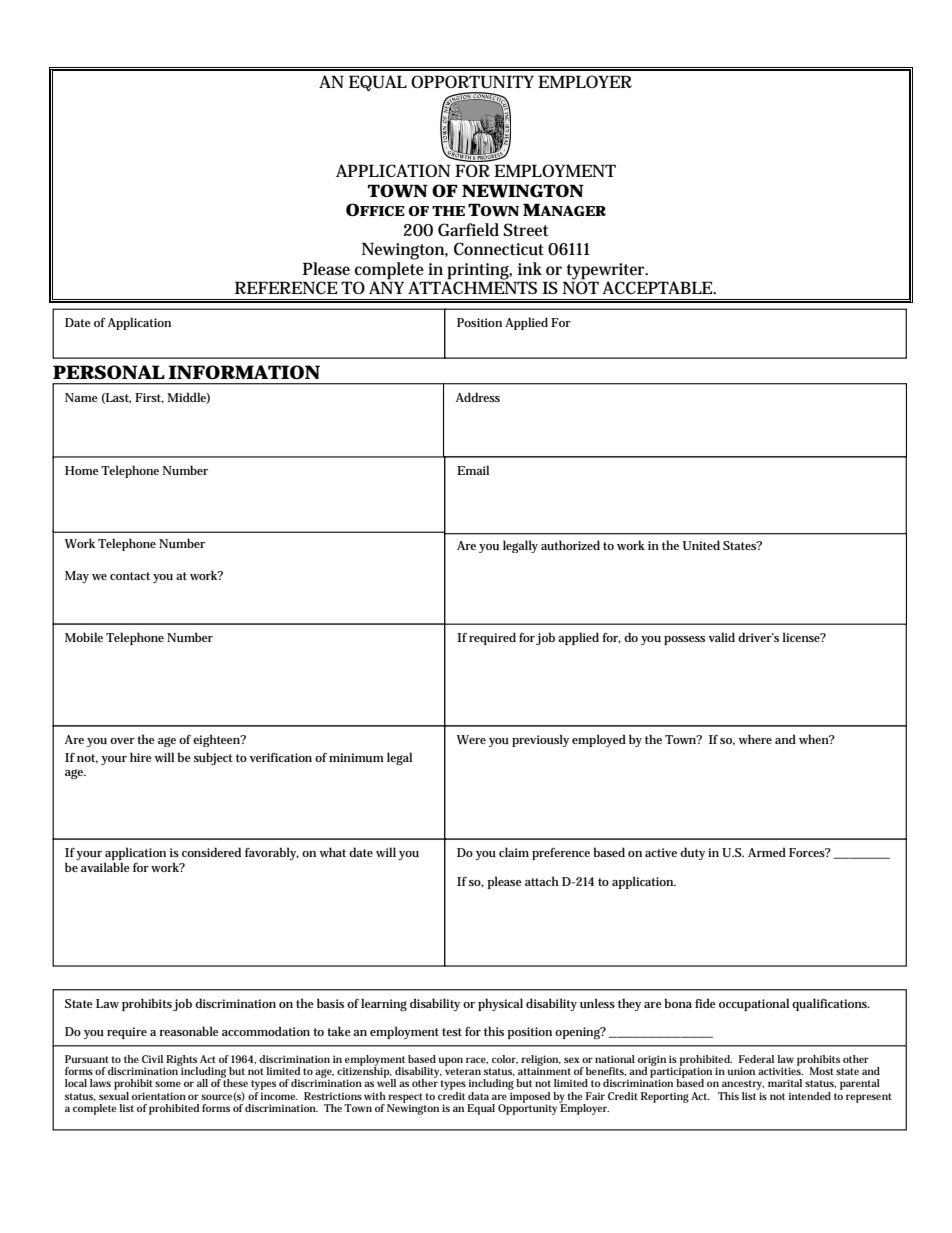 Image resolution: width=952 pixels, height=1233 pixels. What do you see at coordinates (479, 271) in the screenshot?
I see `printing` at bounding box center [479, 271].
